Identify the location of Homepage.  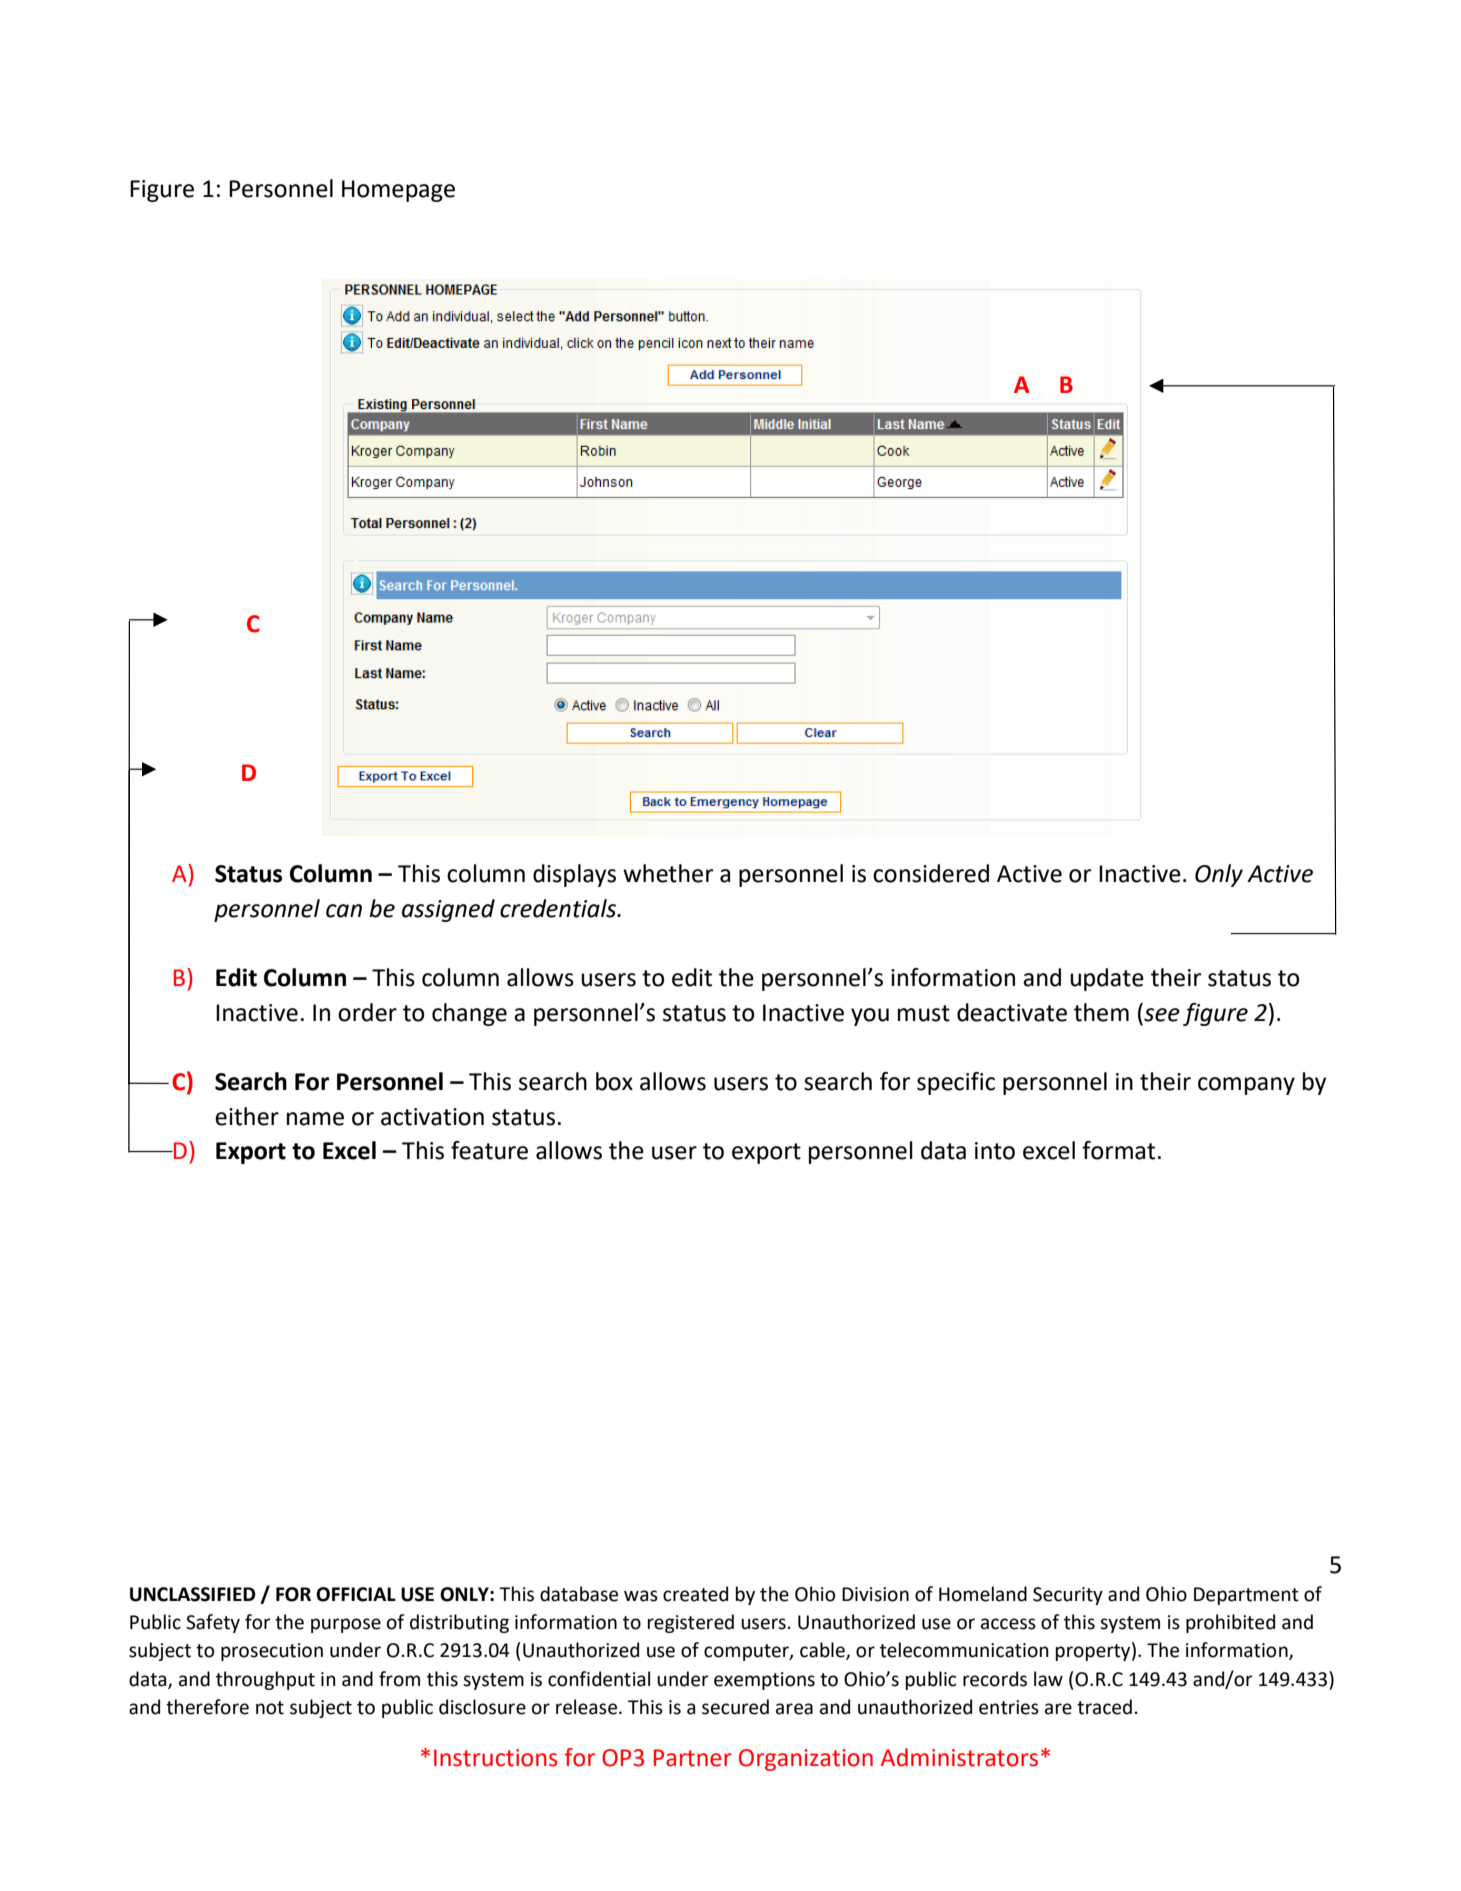
(398, 191).
